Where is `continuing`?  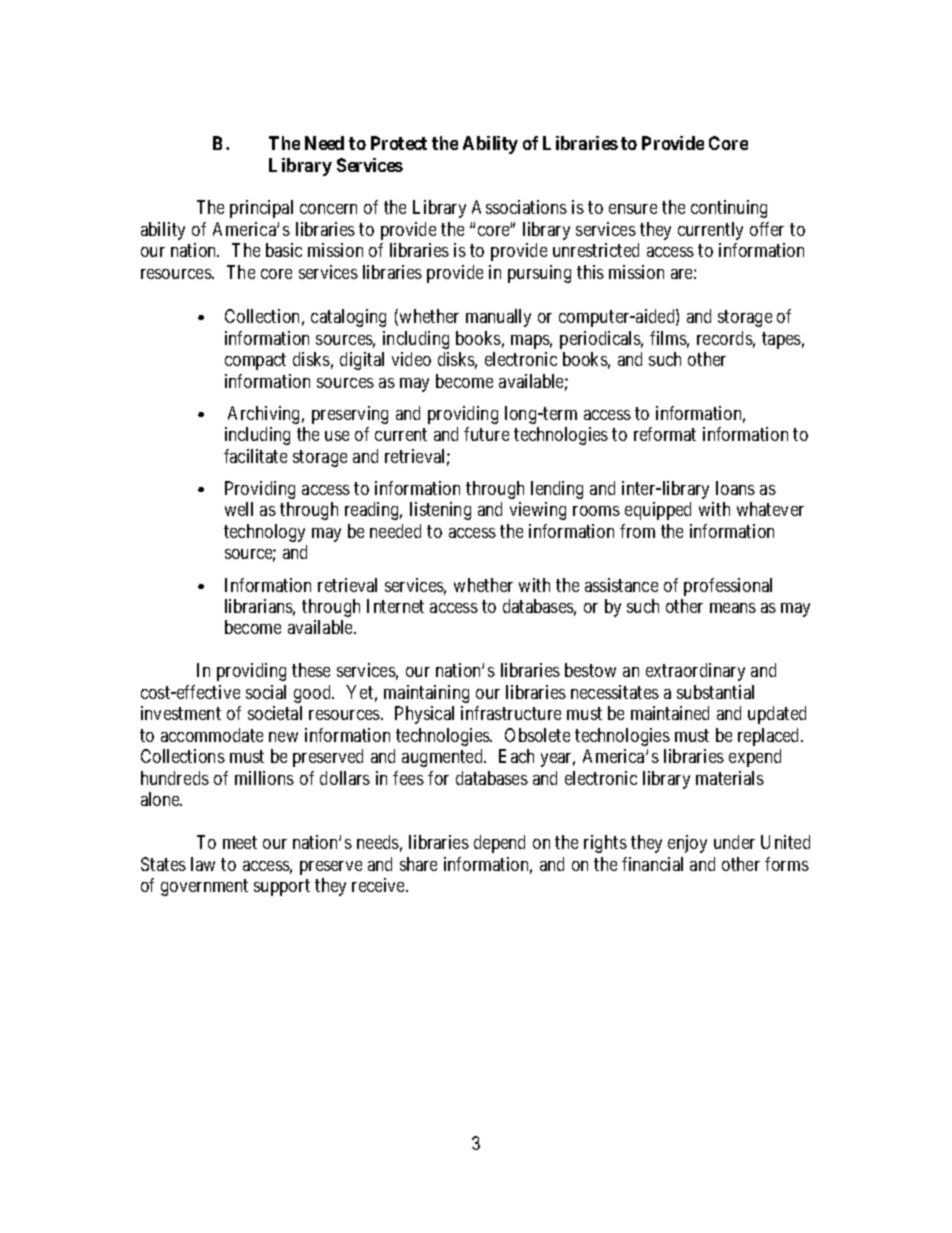
continuing is located at coordinates (729, 209).
